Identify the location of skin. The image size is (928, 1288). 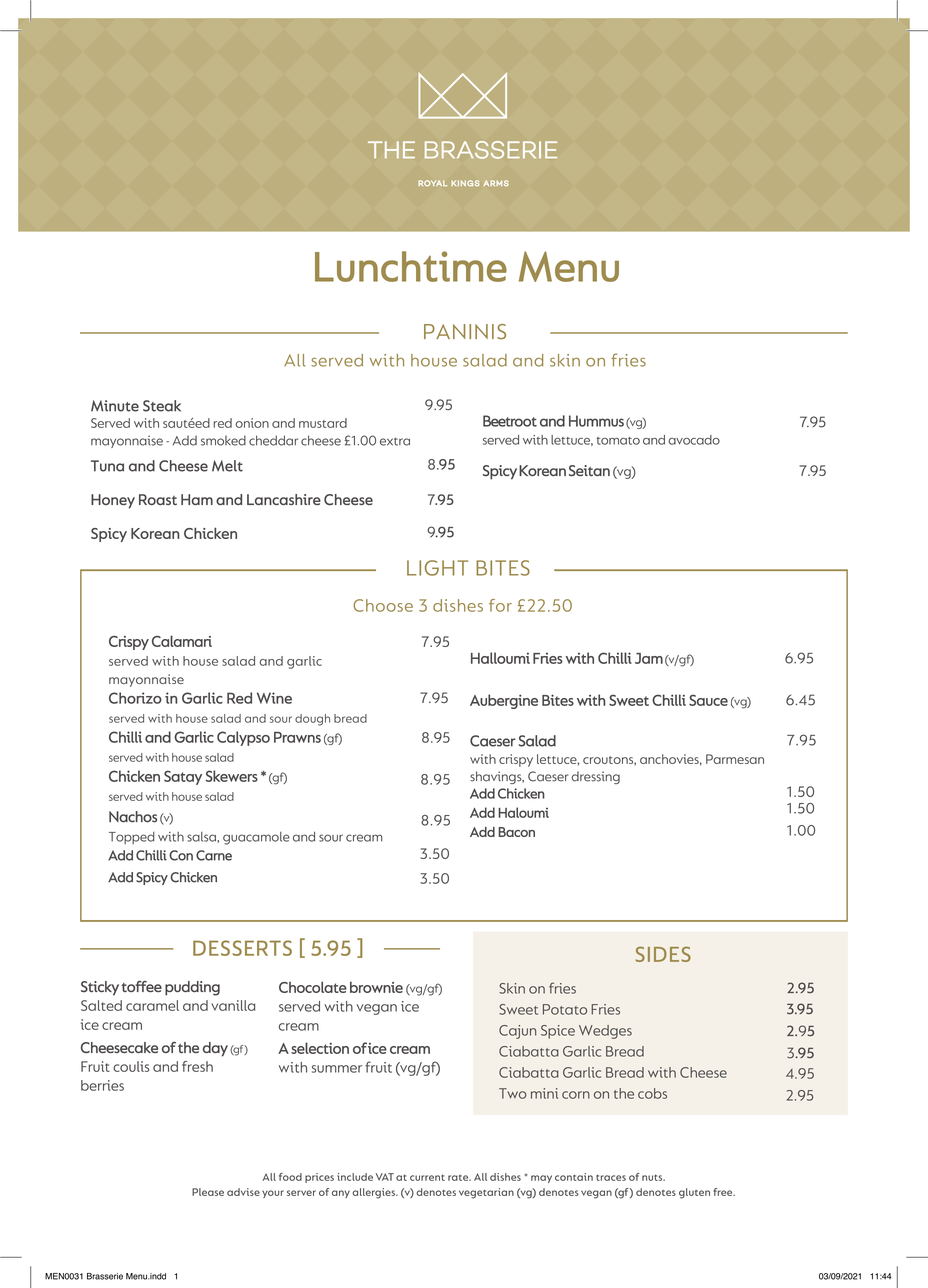
(565, 360).
